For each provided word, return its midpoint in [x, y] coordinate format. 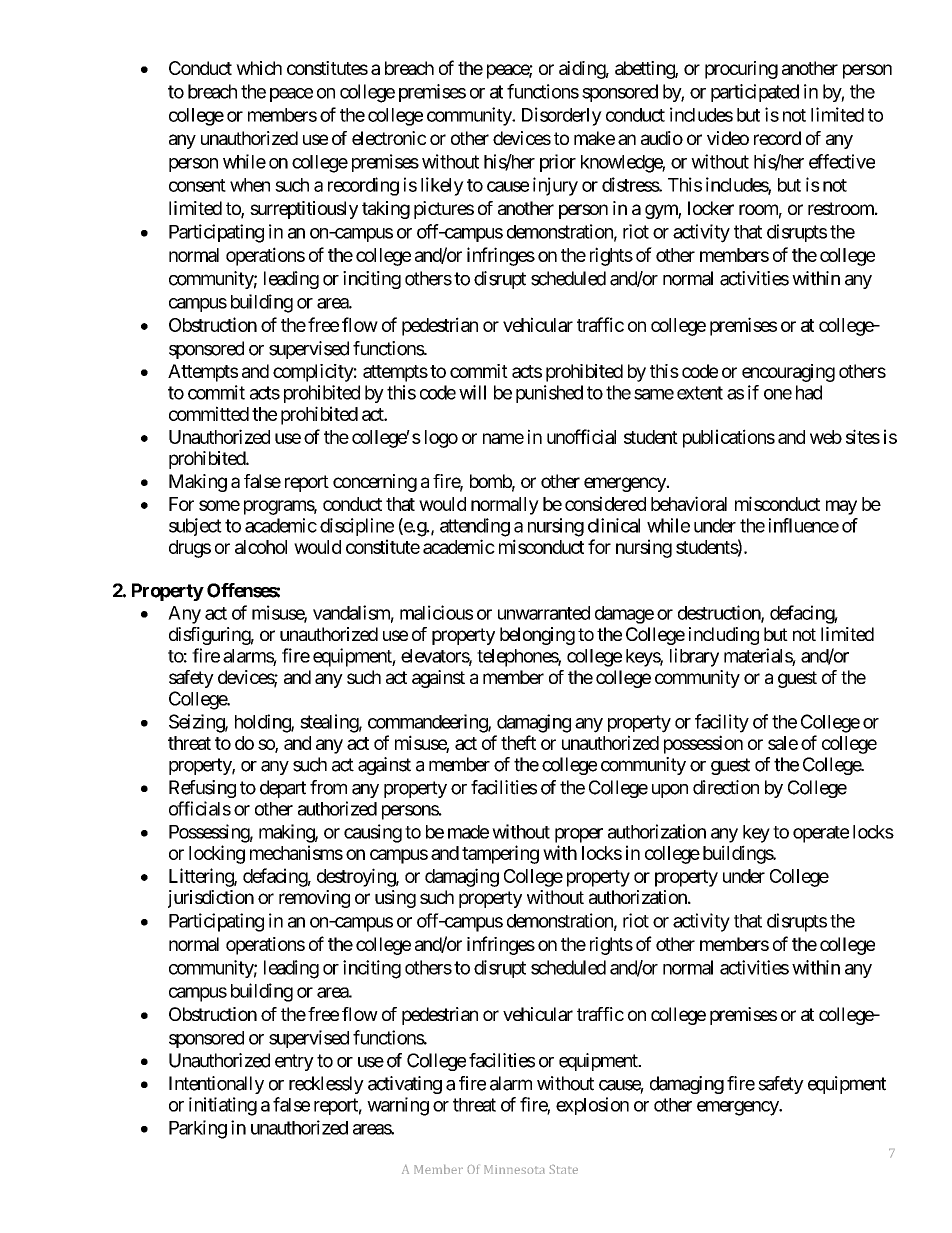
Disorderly [562, 116]
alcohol [261, 547]
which [259, 68]
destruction [720, 613]
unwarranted [544, 613]
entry [294, 1062]
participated [755, 93]
